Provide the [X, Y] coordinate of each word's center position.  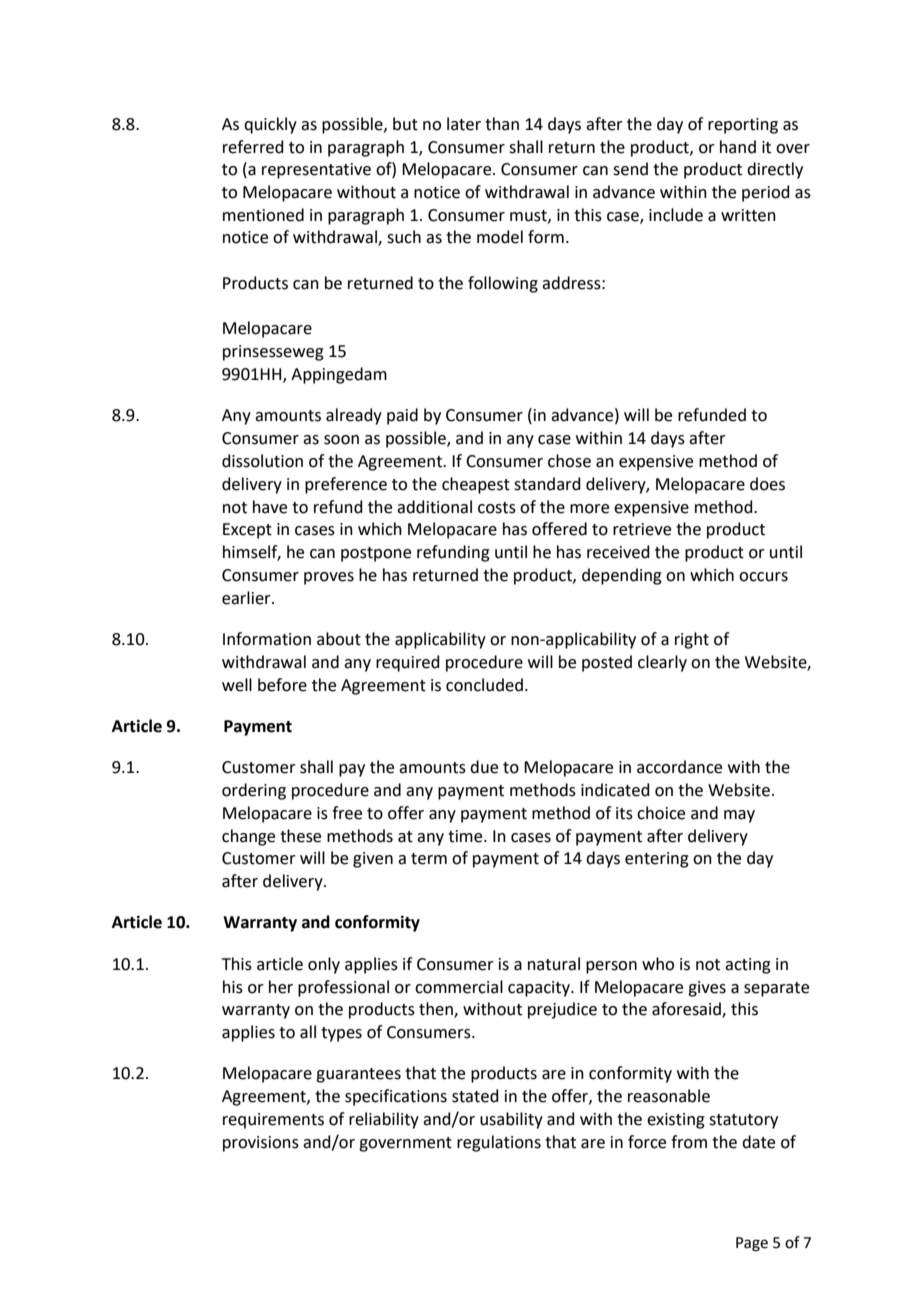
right [692, 640]
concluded [484, 685]
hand [738, 147]
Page [752, 1244]
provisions [261, 1144]
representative [316, 171]
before [282, 685]
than [502, 124]
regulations [499, 1143]
